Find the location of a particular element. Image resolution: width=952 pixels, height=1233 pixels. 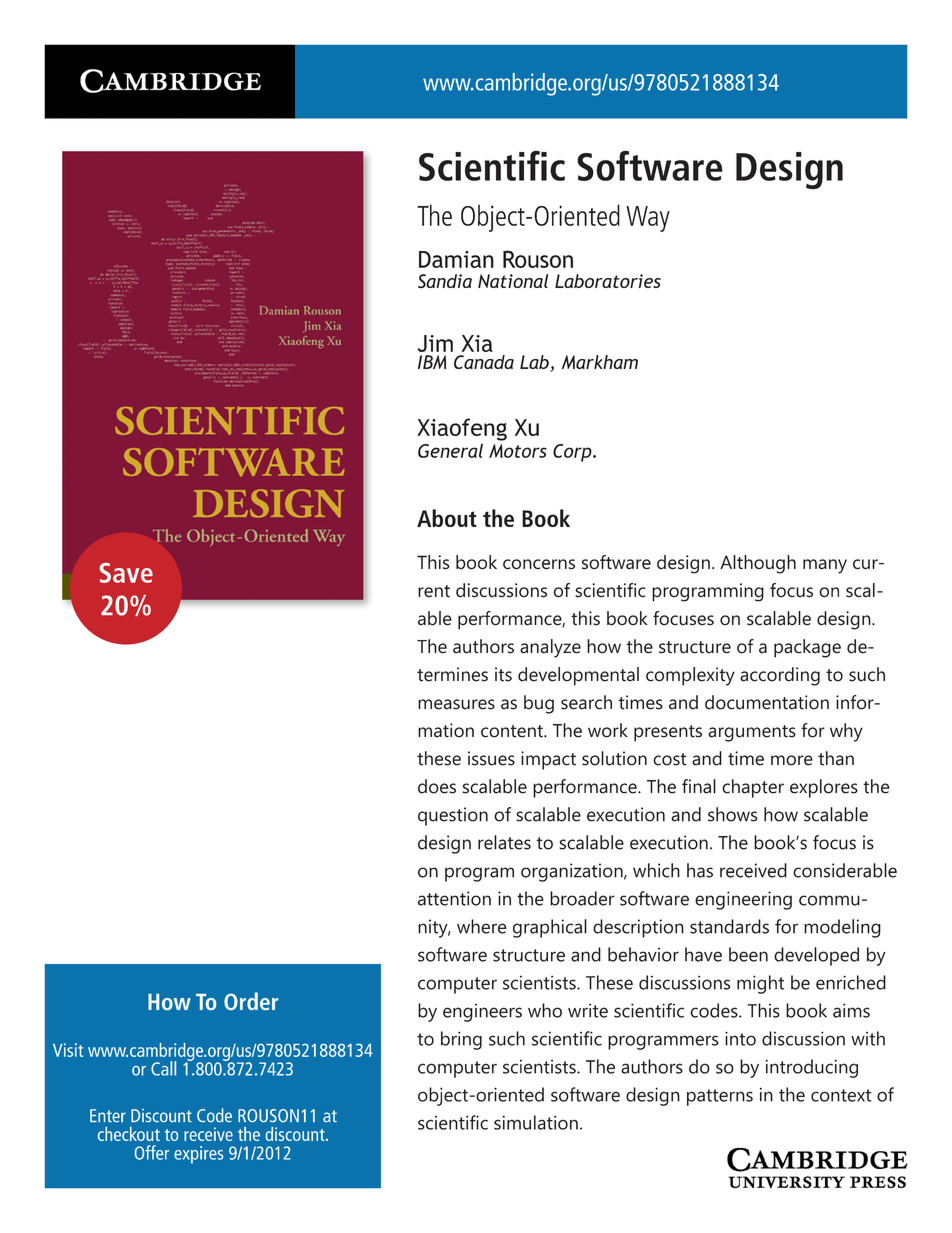

checkout is located at coordinates (129, 1134).
